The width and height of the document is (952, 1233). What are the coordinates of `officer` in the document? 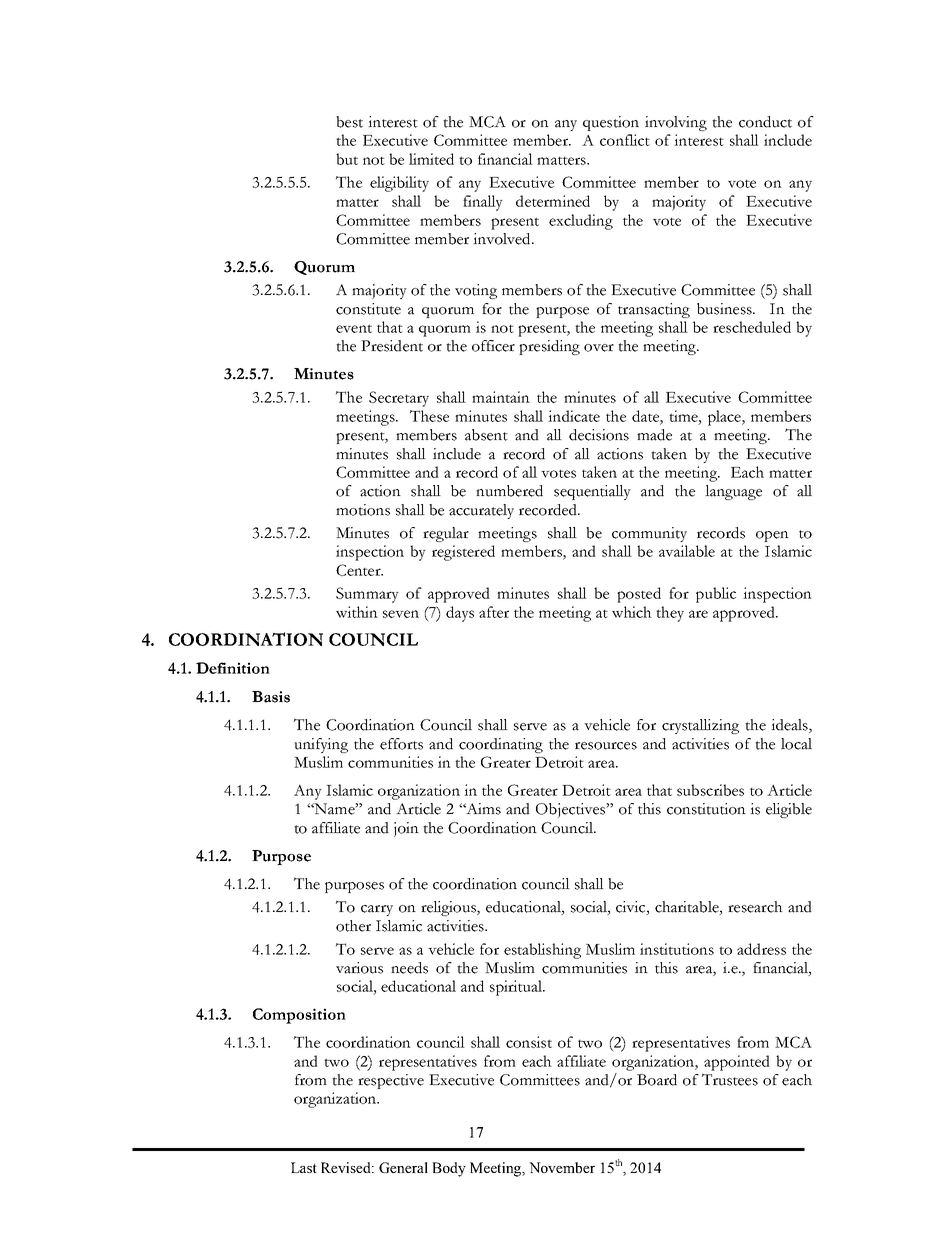 It's located at (493, 346).
